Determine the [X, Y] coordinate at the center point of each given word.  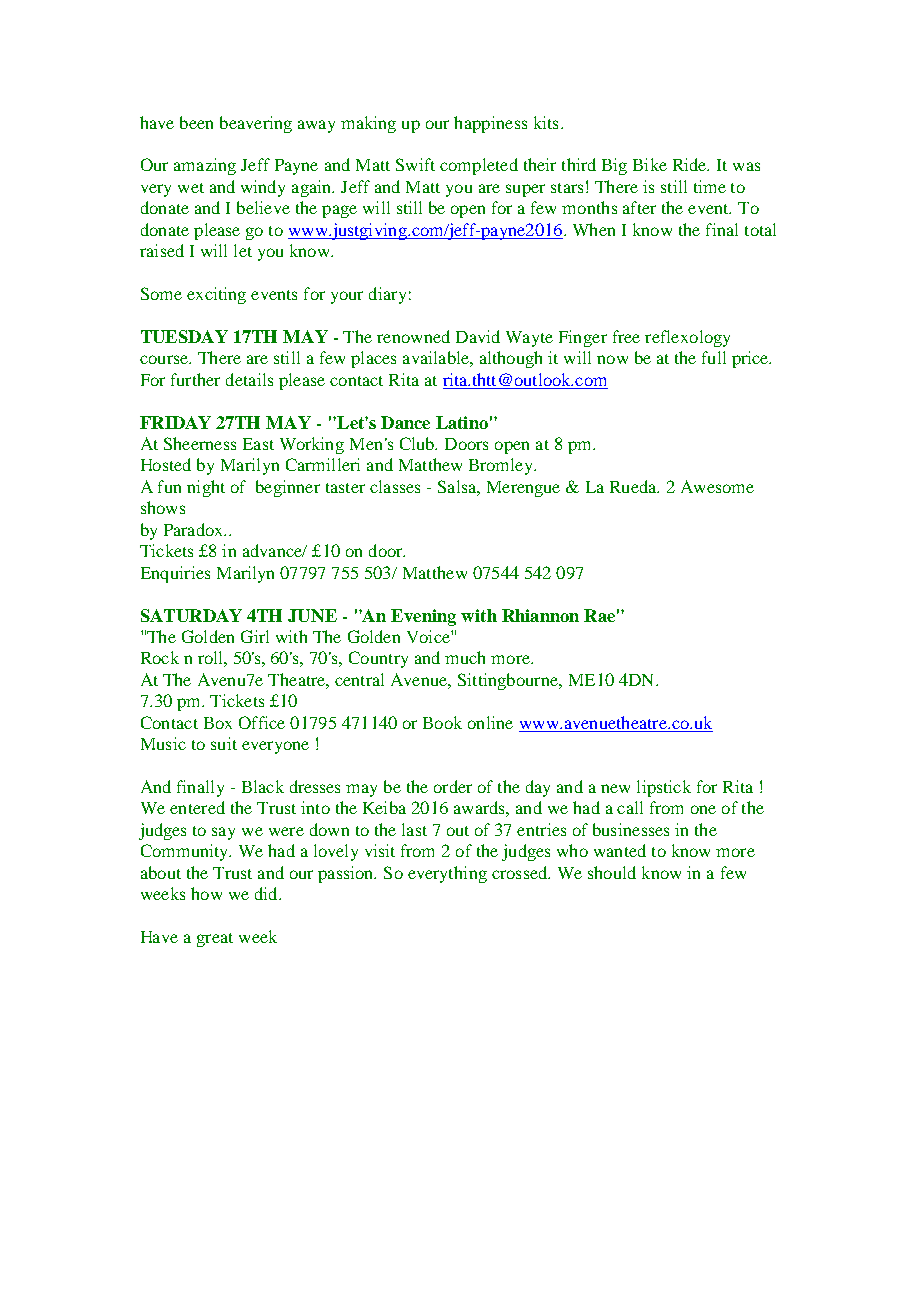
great [215, 940]
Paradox [195, 529]
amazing [205, 166]
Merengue [523, 489]
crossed [521, 872]
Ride [691, 164]
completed [479, 166]
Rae [599, 615]
